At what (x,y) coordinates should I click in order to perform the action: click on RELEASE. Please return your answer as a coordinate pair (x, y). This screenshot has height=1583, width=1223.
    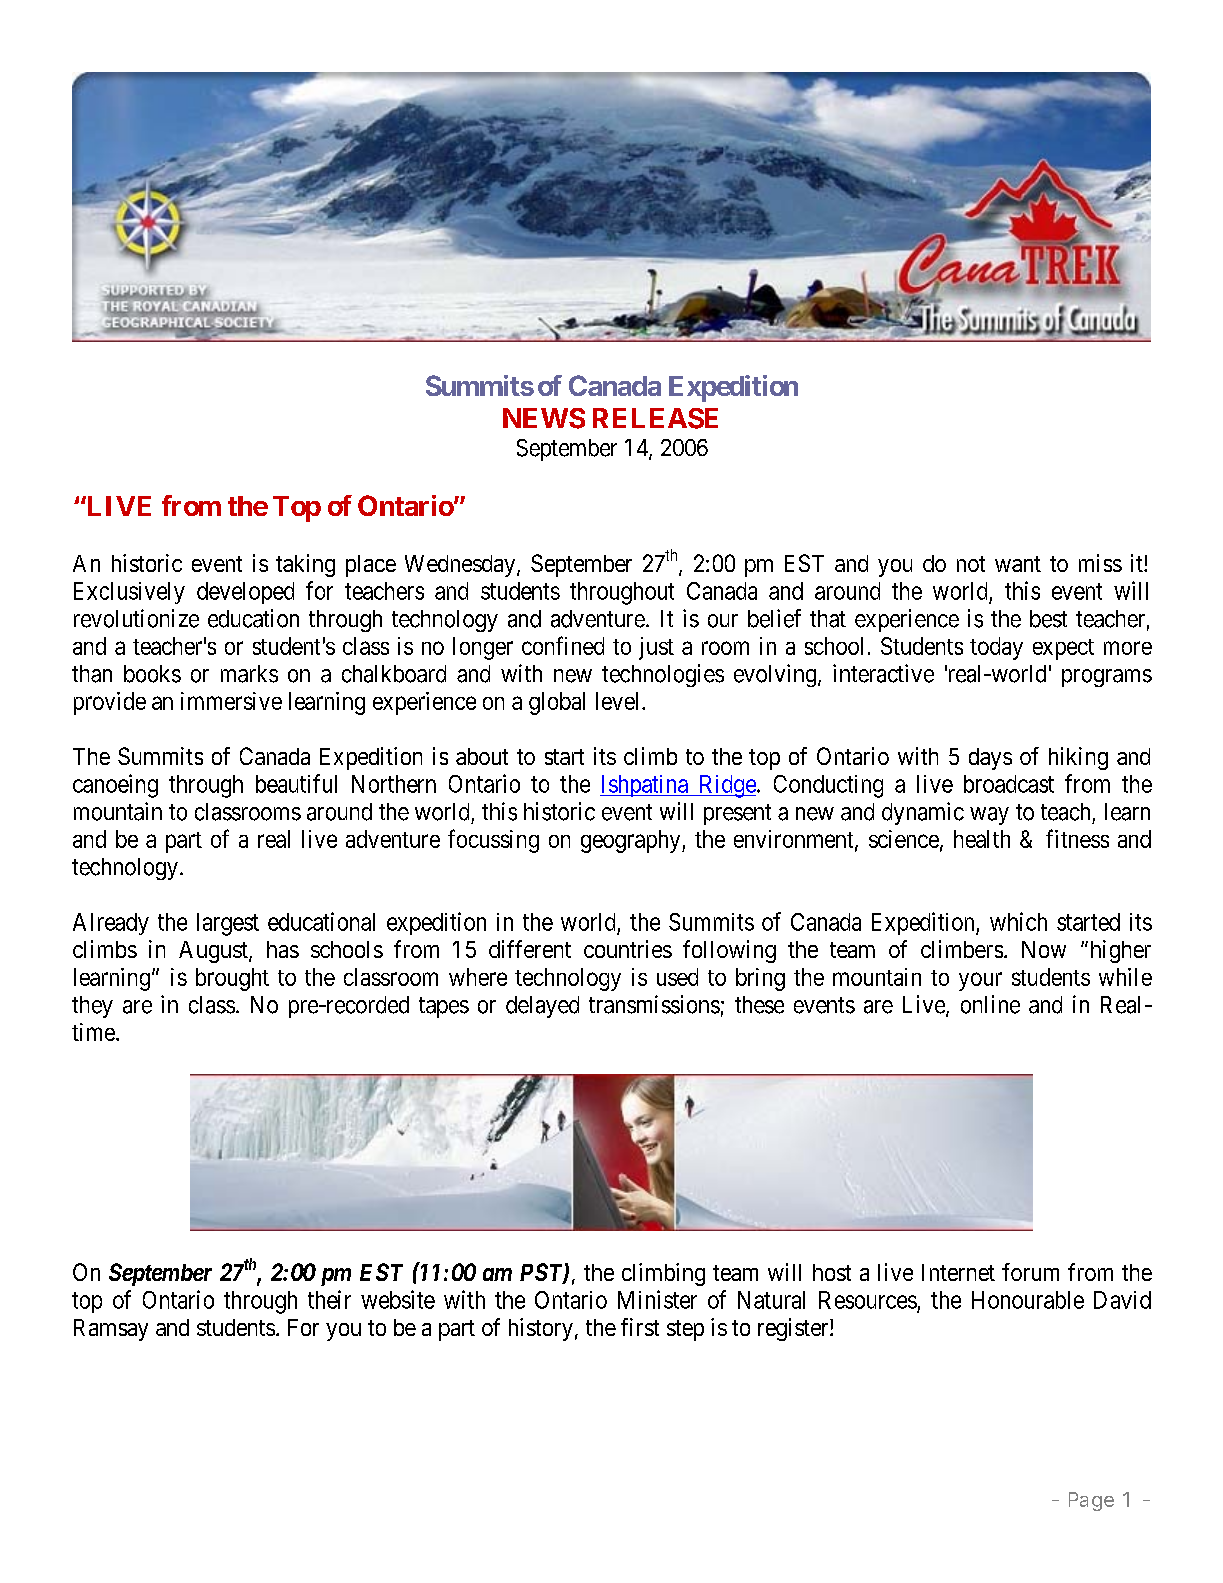
    Looking at the image, I should click on (655, 418).
